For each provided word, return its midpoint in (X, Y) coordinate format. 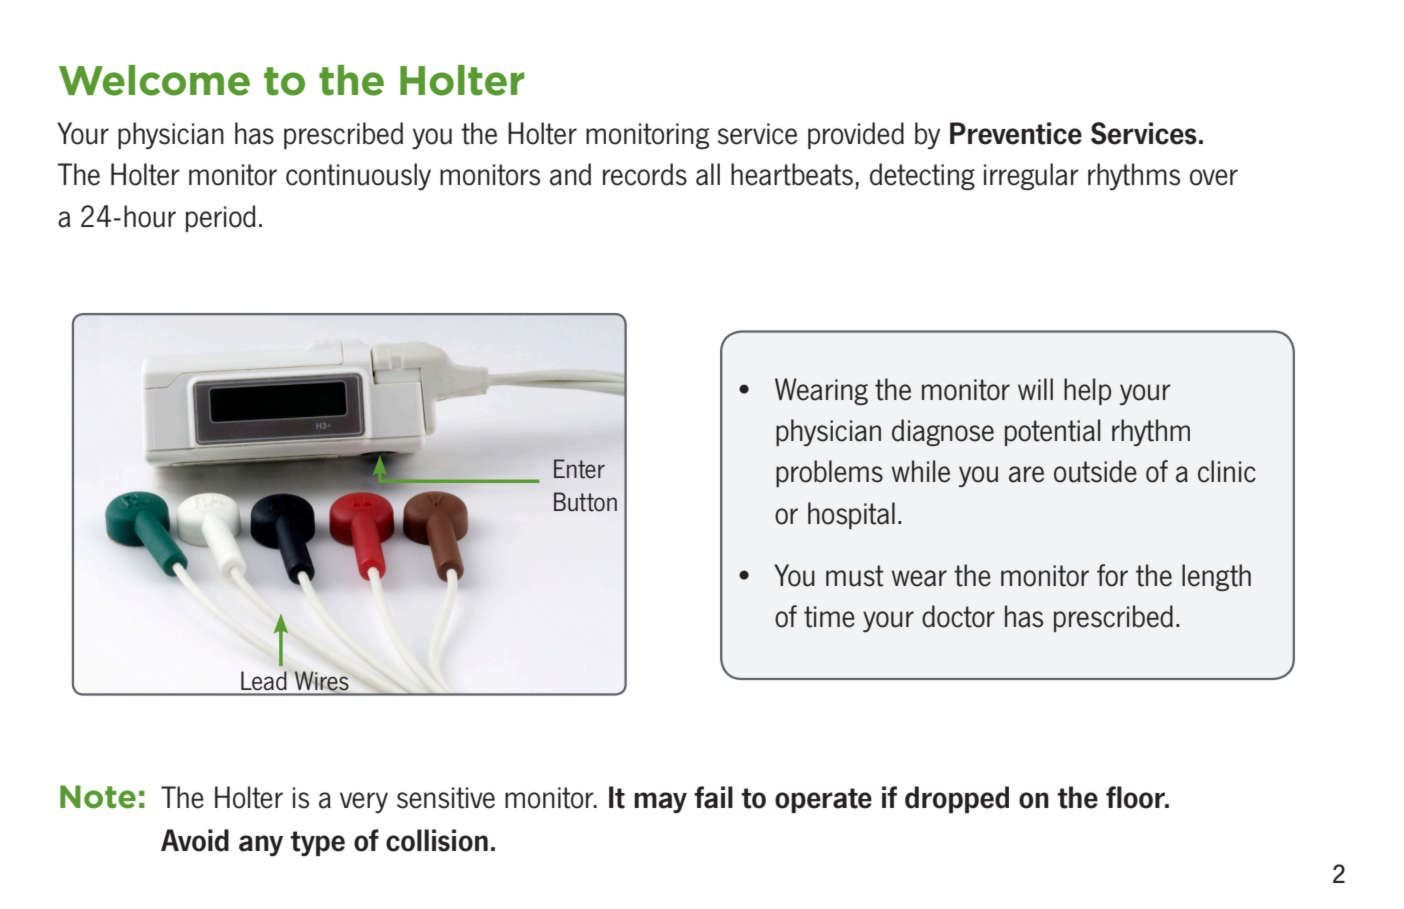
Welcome (154, 80)
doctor (958, 616)
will (1035, 389)
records (645, 174)
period (221, 218)
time (829, 617)
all (708, 174)
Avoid (195, 840)
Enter (579, 469)
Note (98, 797)
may (660, 803)
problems (829, 473)
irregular (1031, 176)
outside (1095, 471)
